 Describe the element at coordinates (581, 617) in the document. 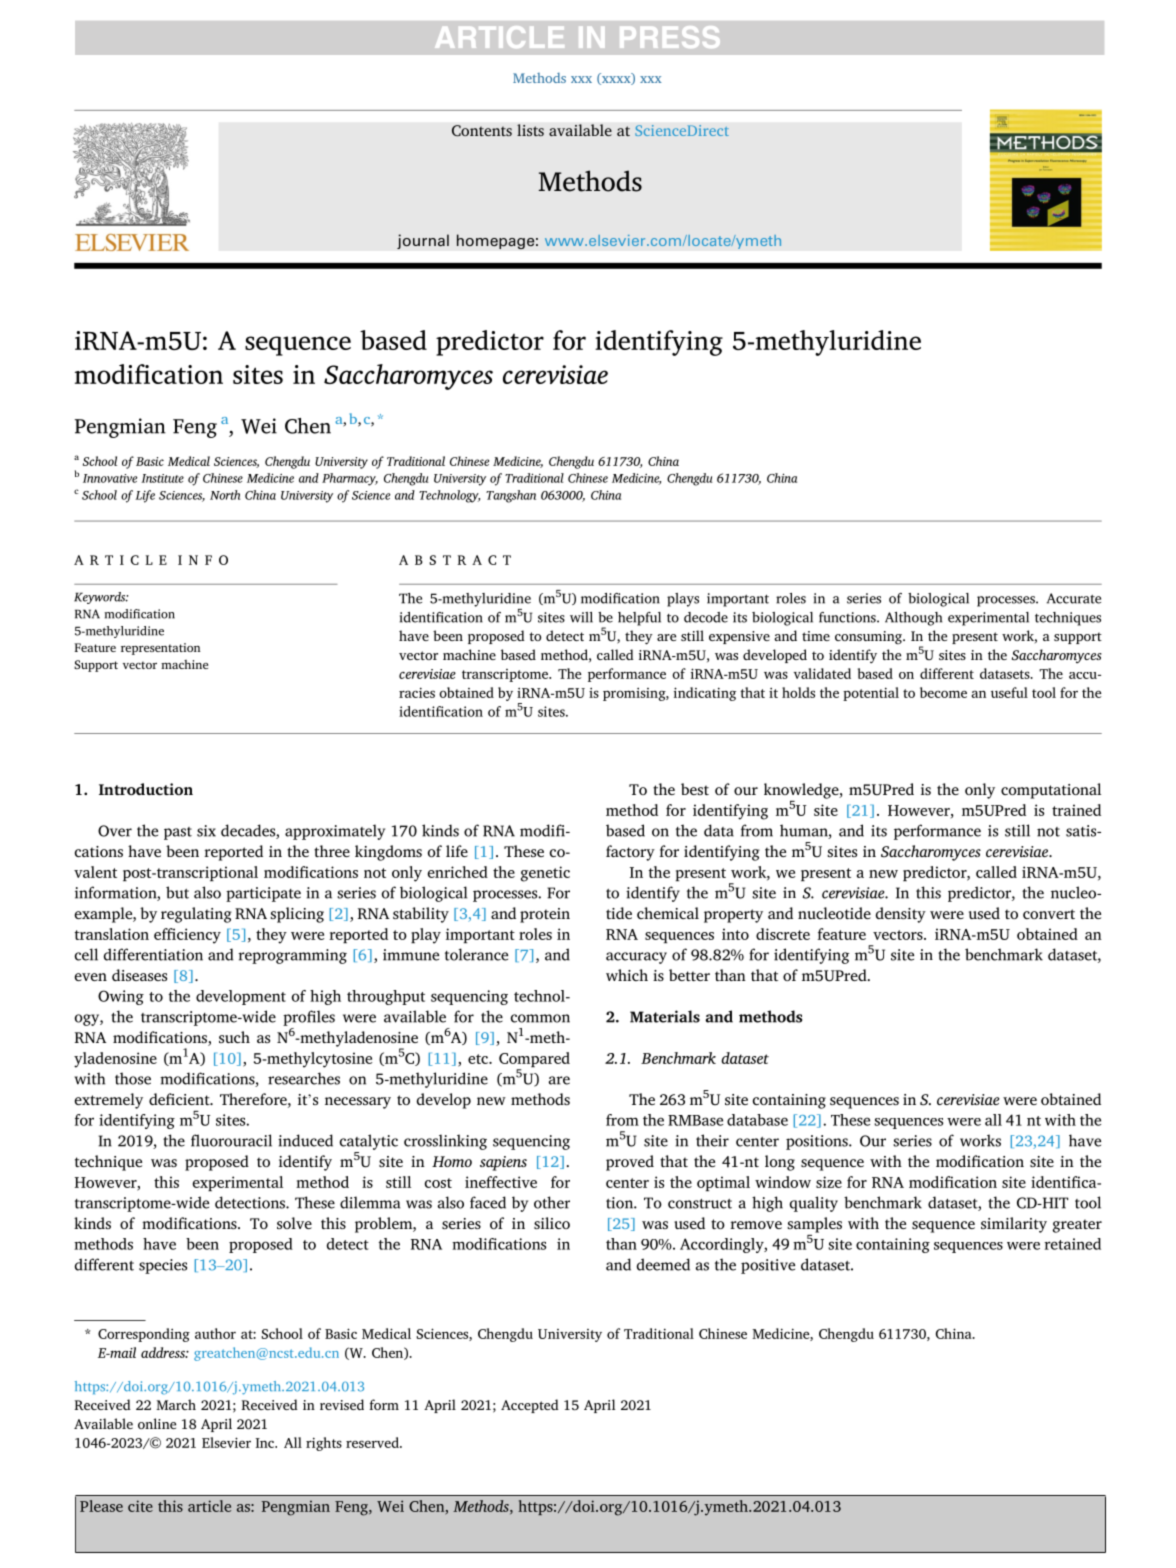

I see `will` at that location.
